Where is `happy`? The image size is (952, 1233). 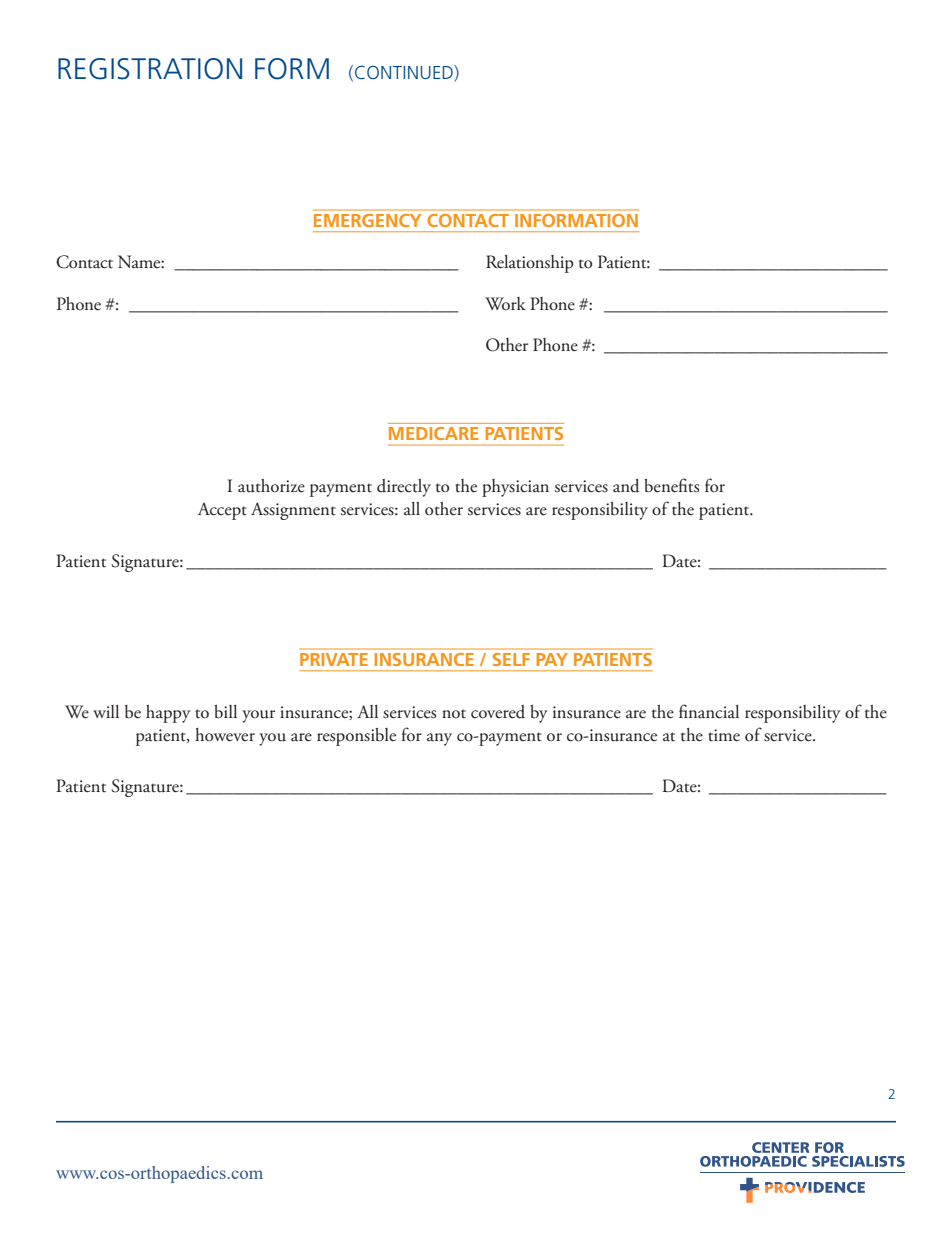
happy is located at coordinates (168, 714).
